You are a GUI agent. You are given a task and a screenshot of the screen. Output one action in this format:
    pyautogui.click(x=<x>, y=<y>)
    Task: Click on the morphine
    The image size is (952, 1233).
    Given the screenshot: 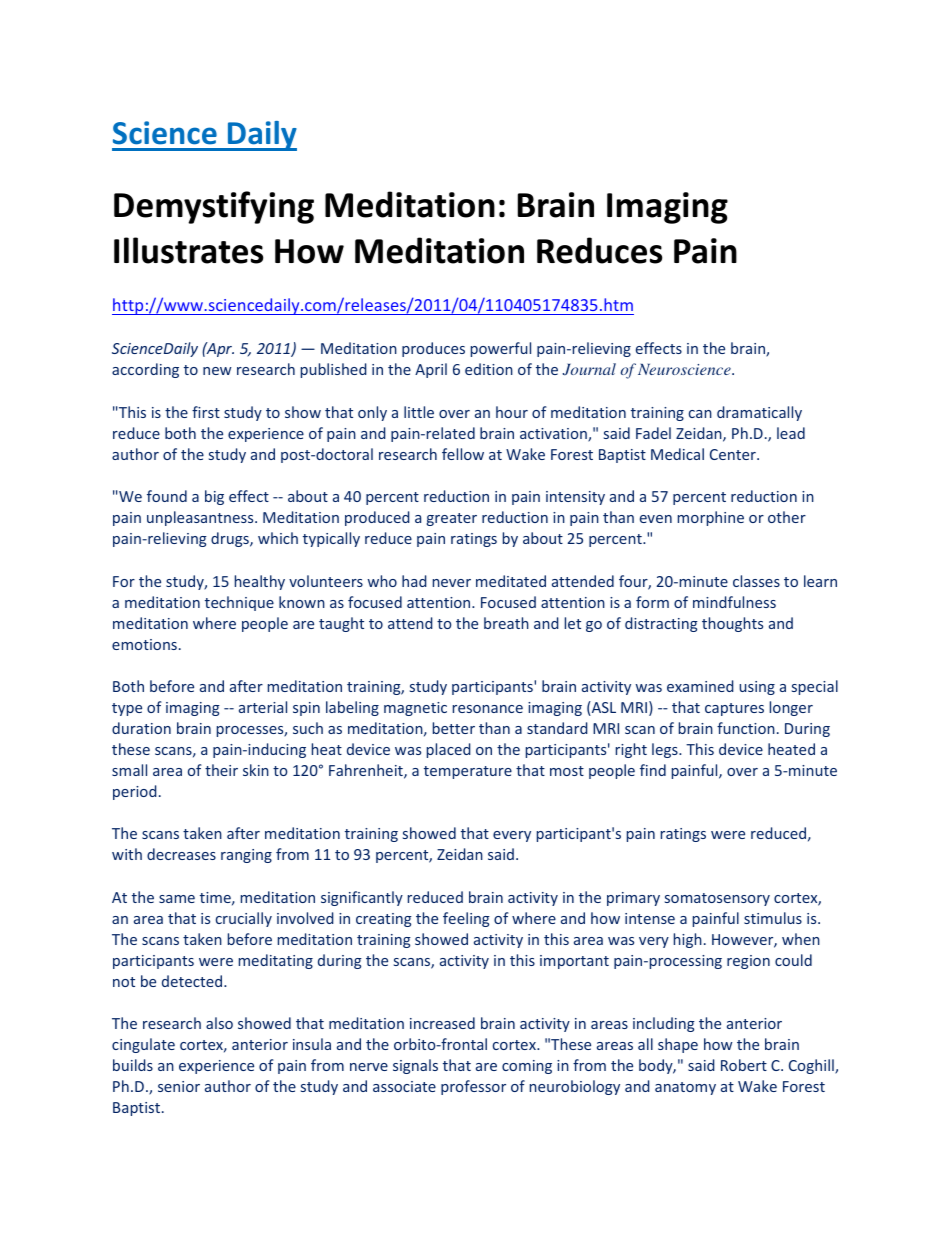 What is the action you would take?
    pyautogui.click(x=711, y=518)
